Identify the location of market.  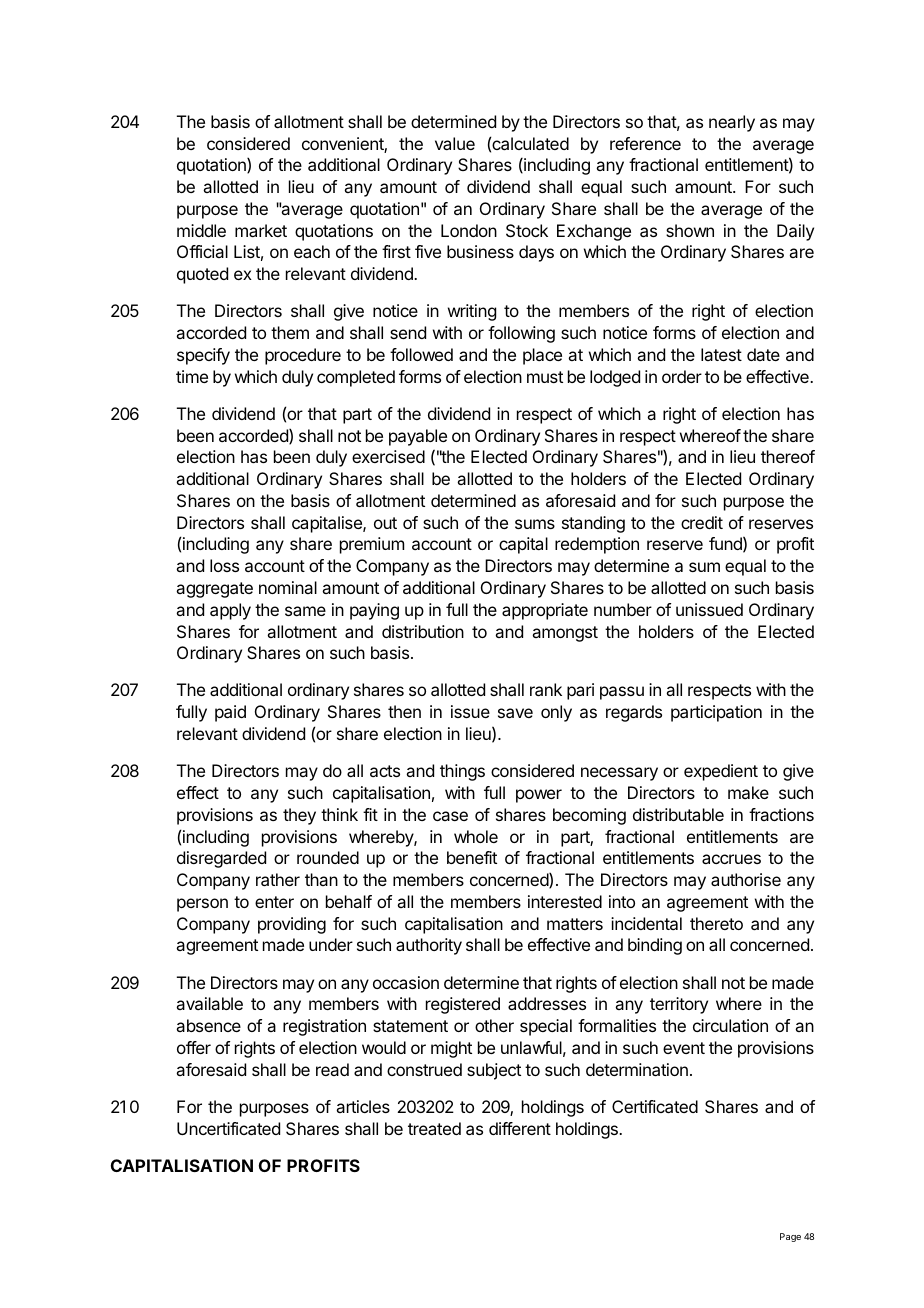
(261, 230).
